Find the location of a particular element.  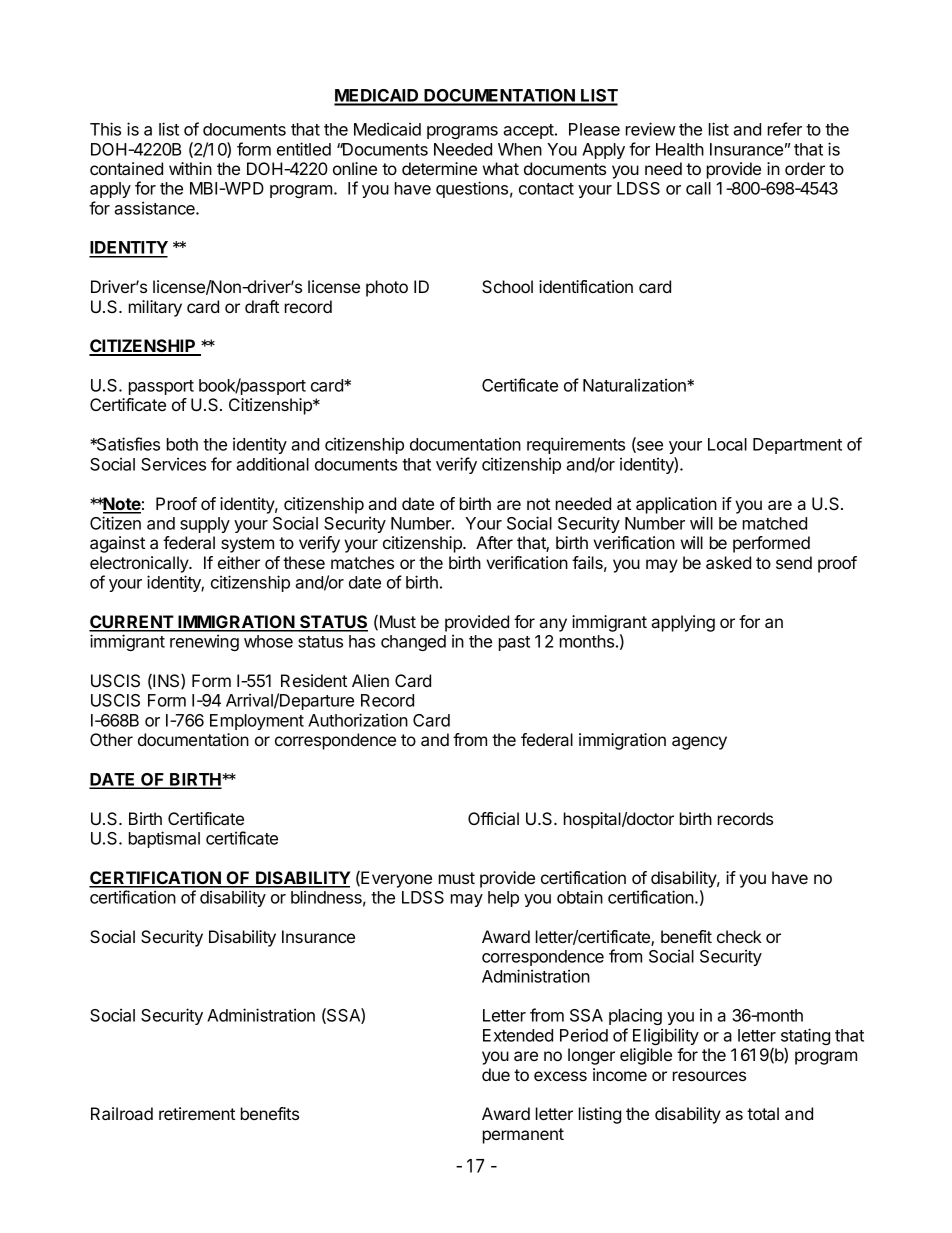

within is located at coordinates (190, 168).
